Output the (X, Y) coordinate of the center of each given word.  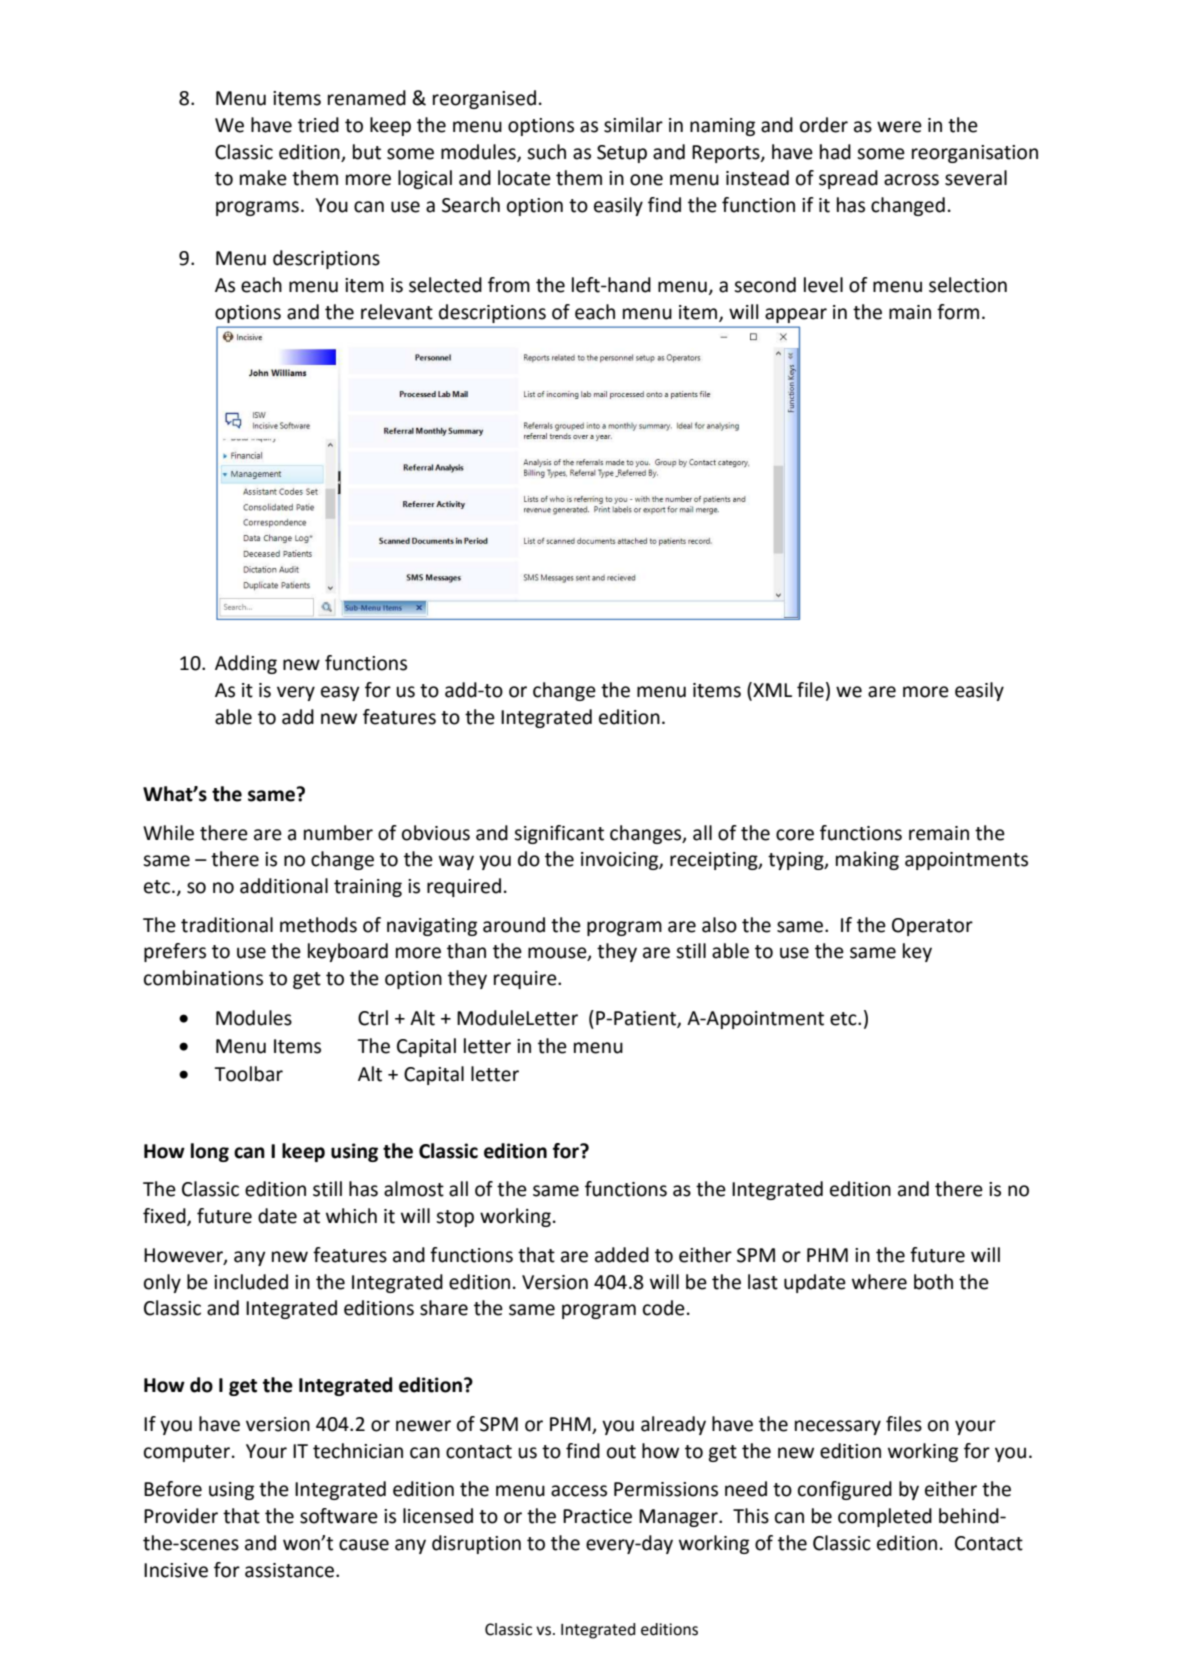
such (546, 152)
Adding (246, 664)
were (899, 127)
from (509, 285)
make (263, 178)
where (879, 1282)
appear (796, 315)
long (210, 1152)
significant (559, 834)
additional (284, 886)
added (622, 1255)
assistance (291, 1570)
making (867, 860)
